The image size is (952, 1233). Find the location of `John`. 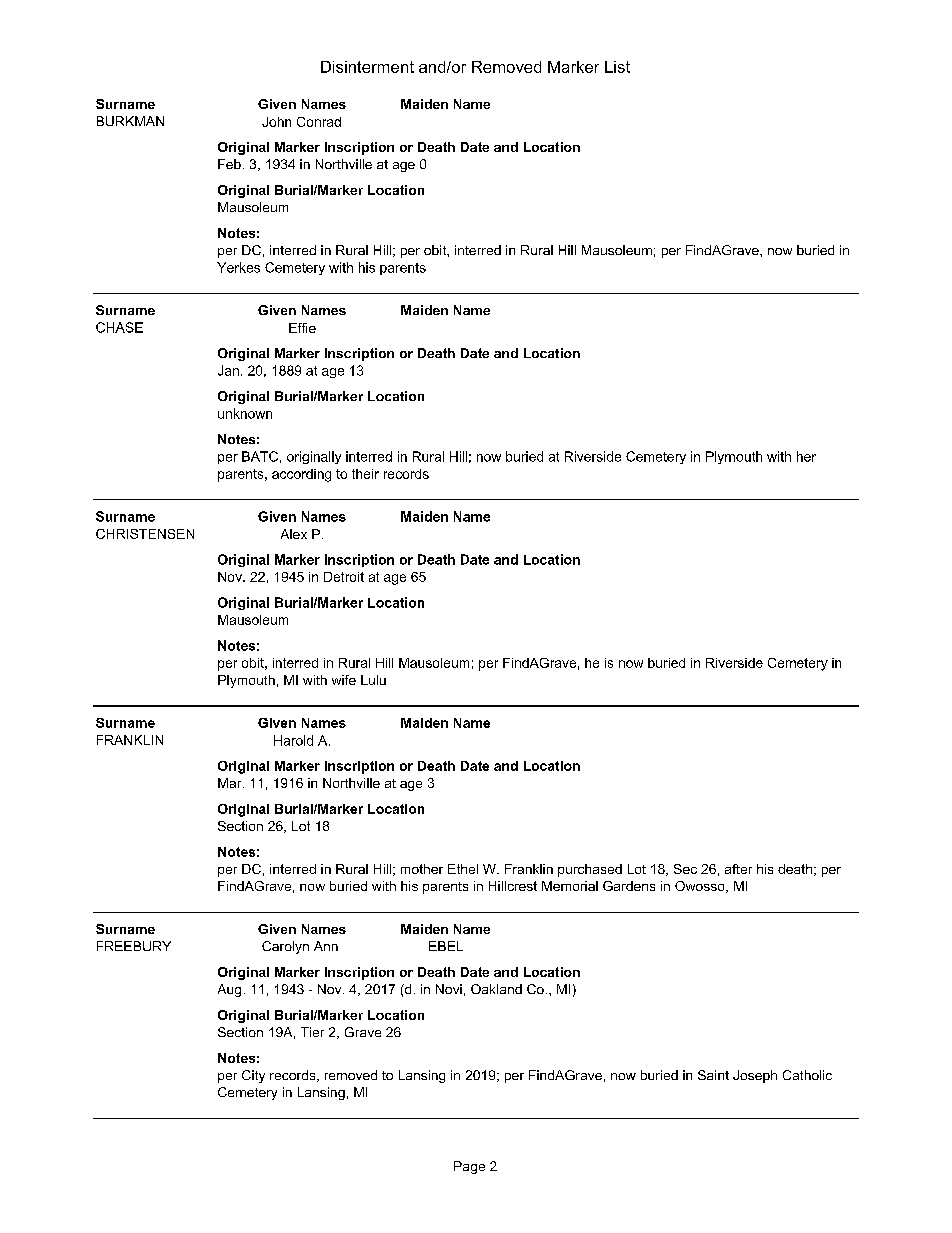

John is located at coordinates (276, 122).
